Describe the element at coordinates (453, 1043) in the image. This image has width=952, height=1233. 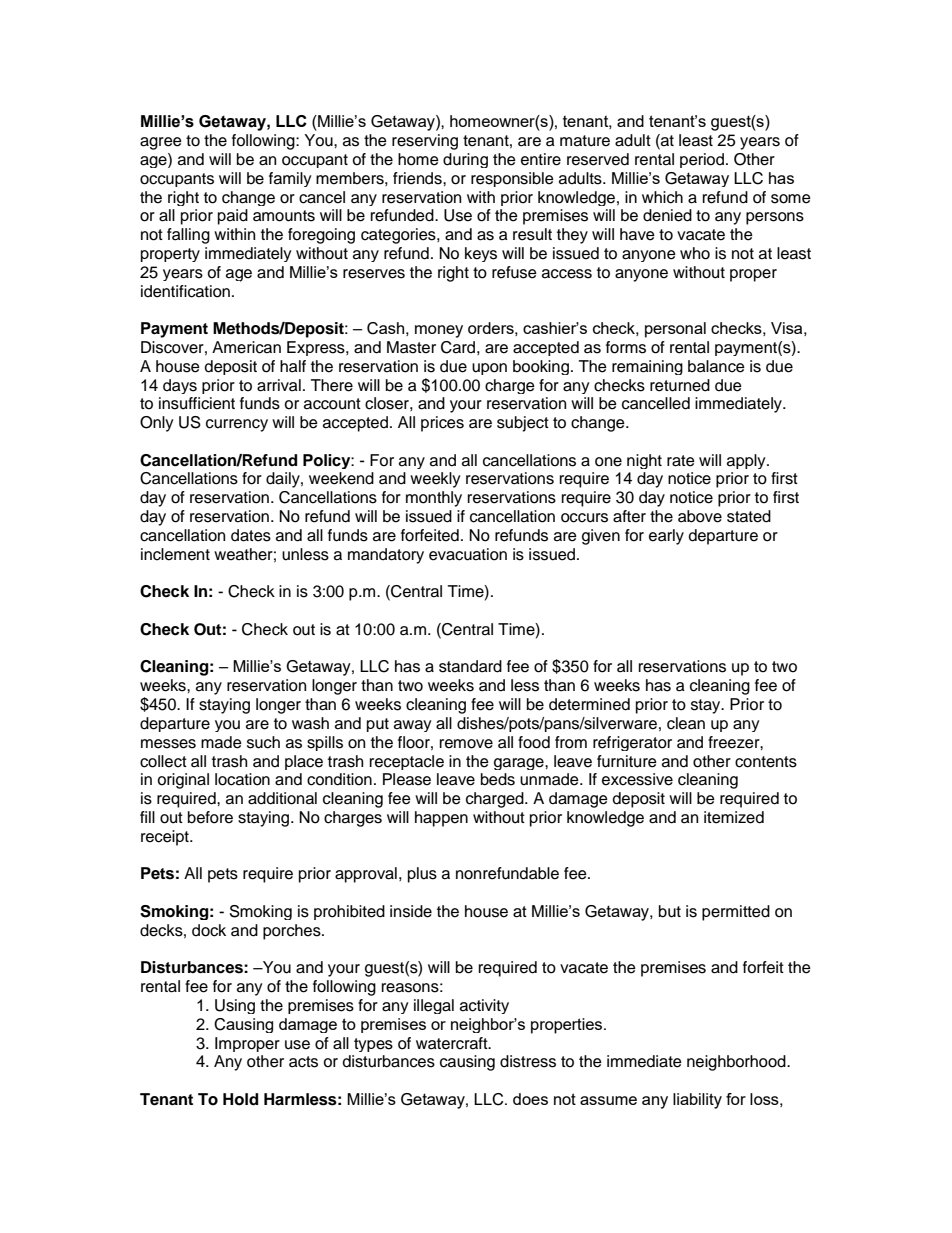
I see `watercraft` at that location.
